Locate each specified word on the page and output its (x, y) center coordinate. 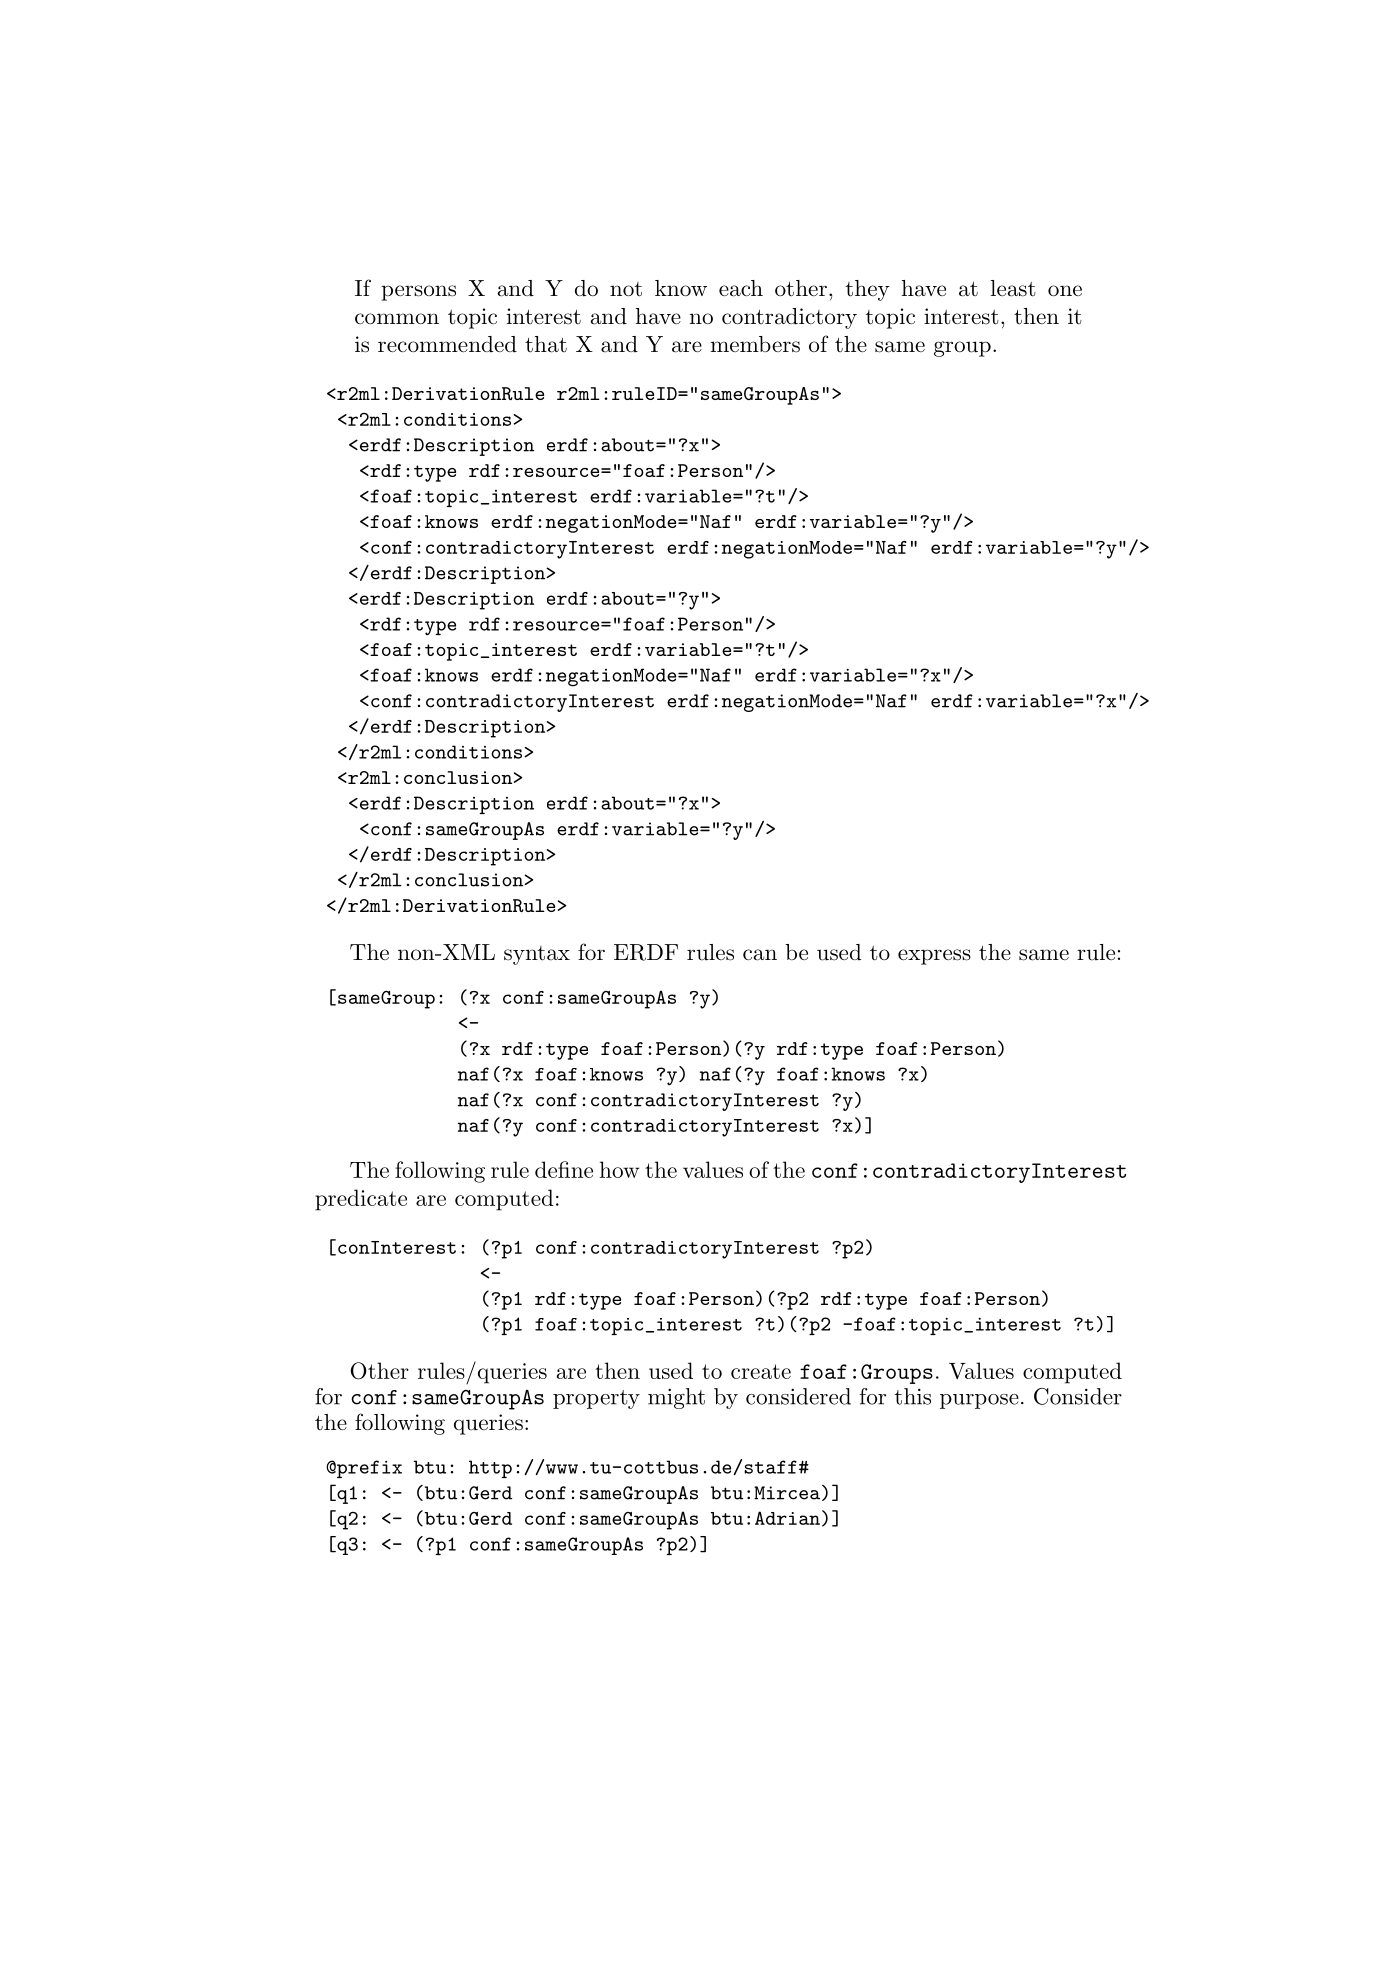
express (934, 957)
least (1013, 288)
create (761, 1371)
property (596, 1399)
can (760, 955)
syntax (537, 955)
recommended (447, 344)
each (741, 288)
